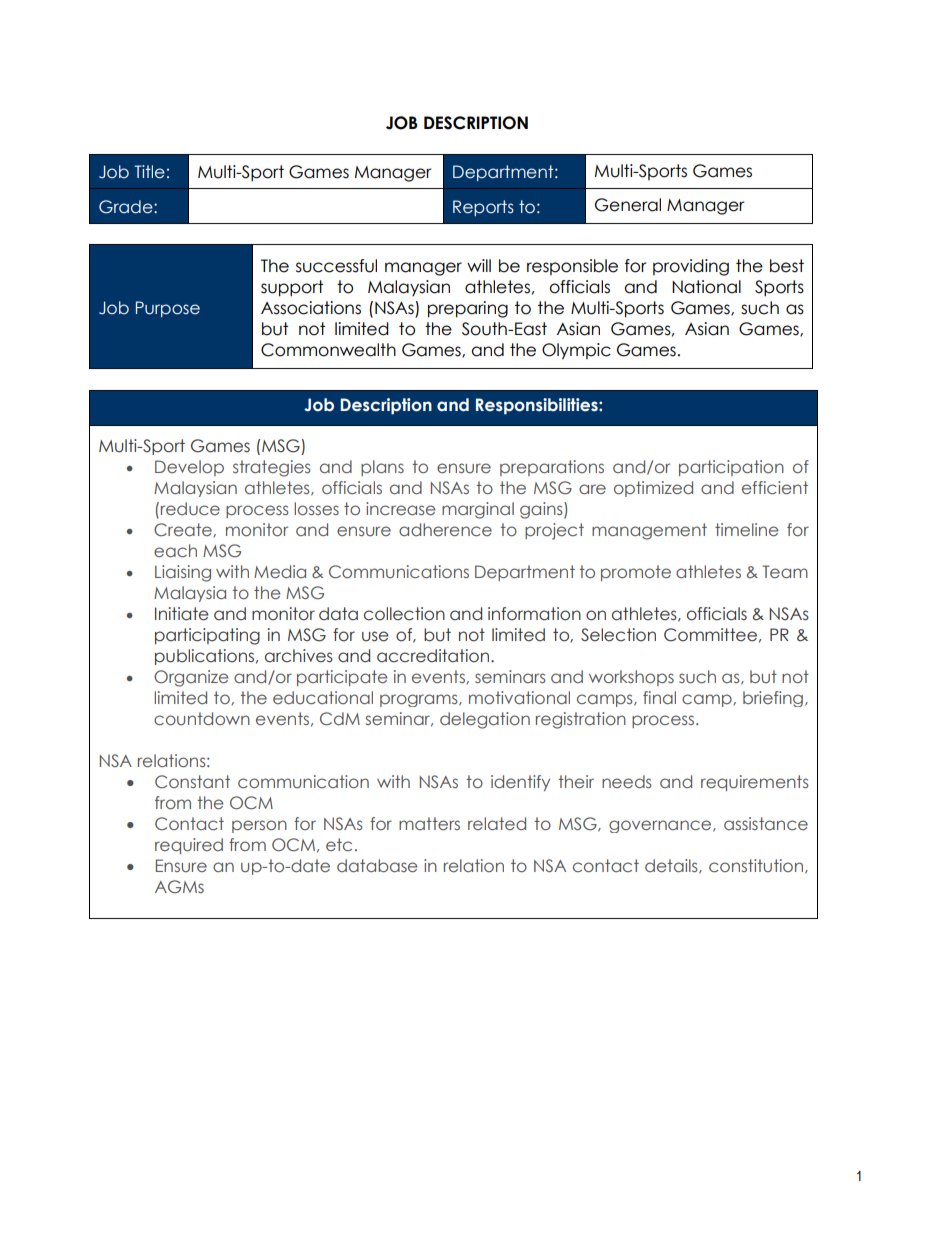  I want to click on Title, so click(149, 172).
